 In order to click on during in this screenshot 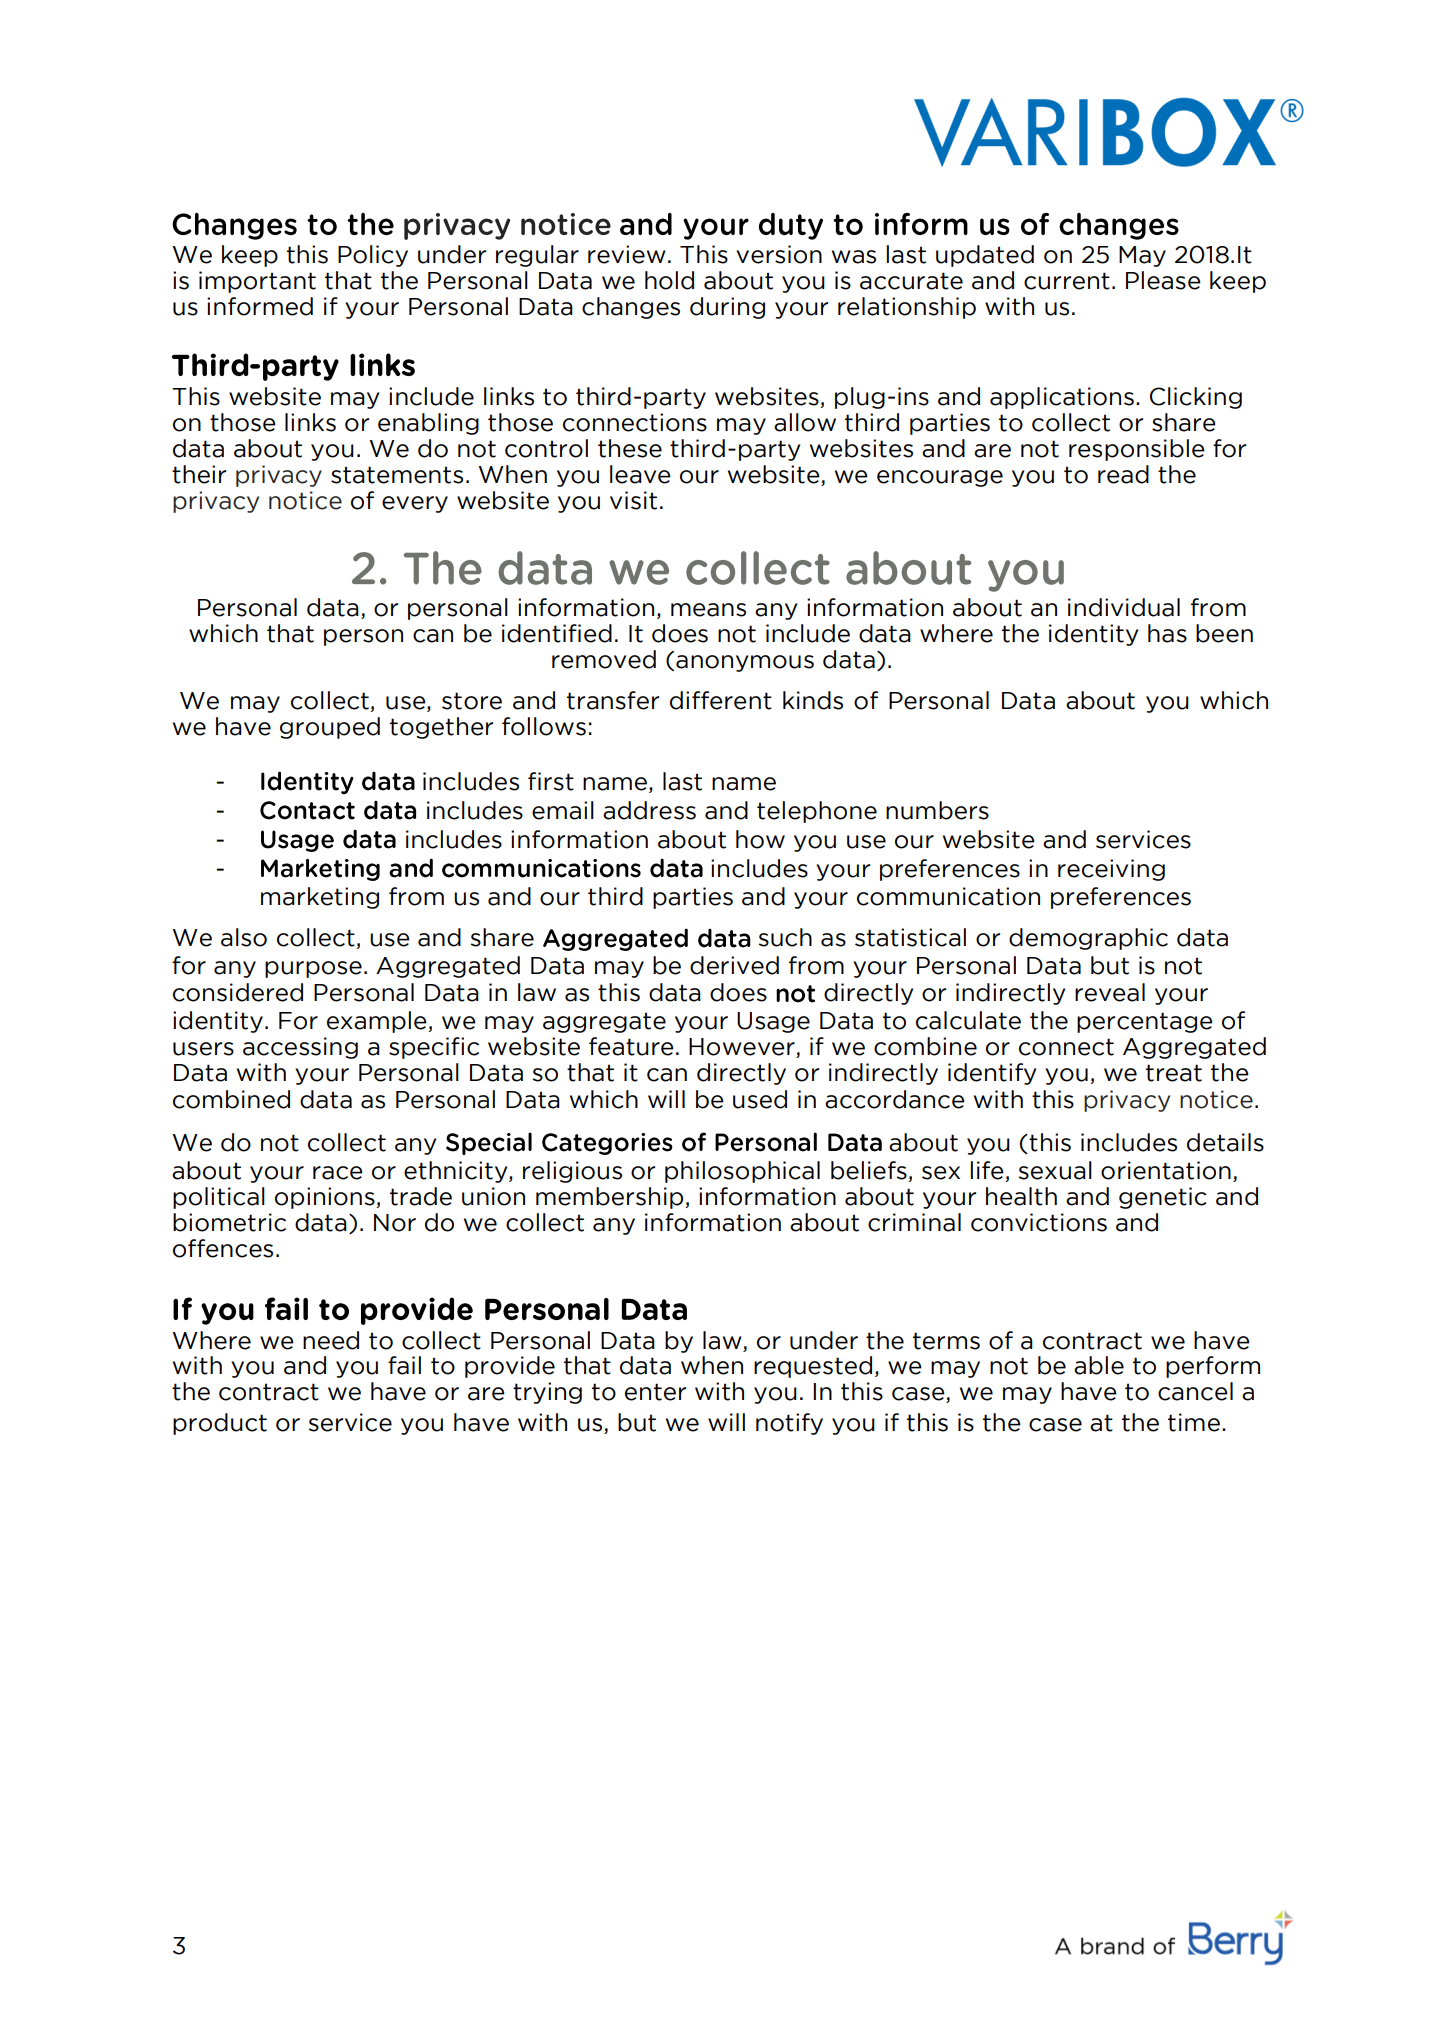, I will do `click(727, 308)`.
